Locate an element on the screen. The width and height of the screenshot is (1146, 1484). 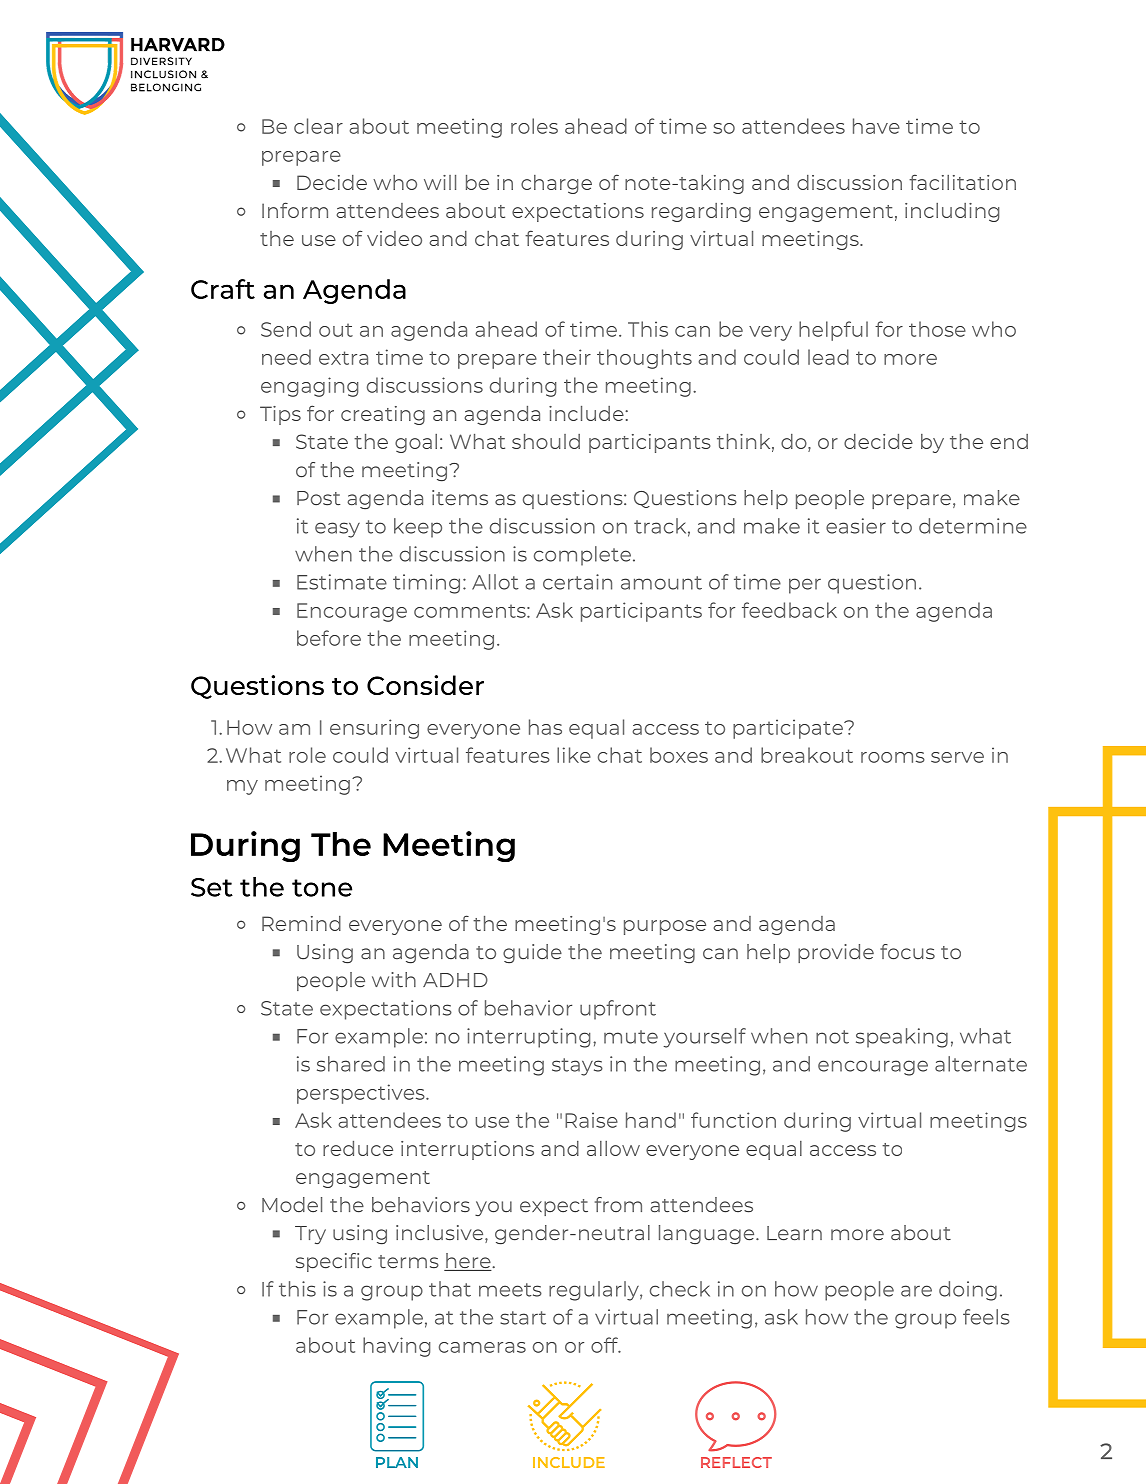
charge is located at coordinates (556, 184).
